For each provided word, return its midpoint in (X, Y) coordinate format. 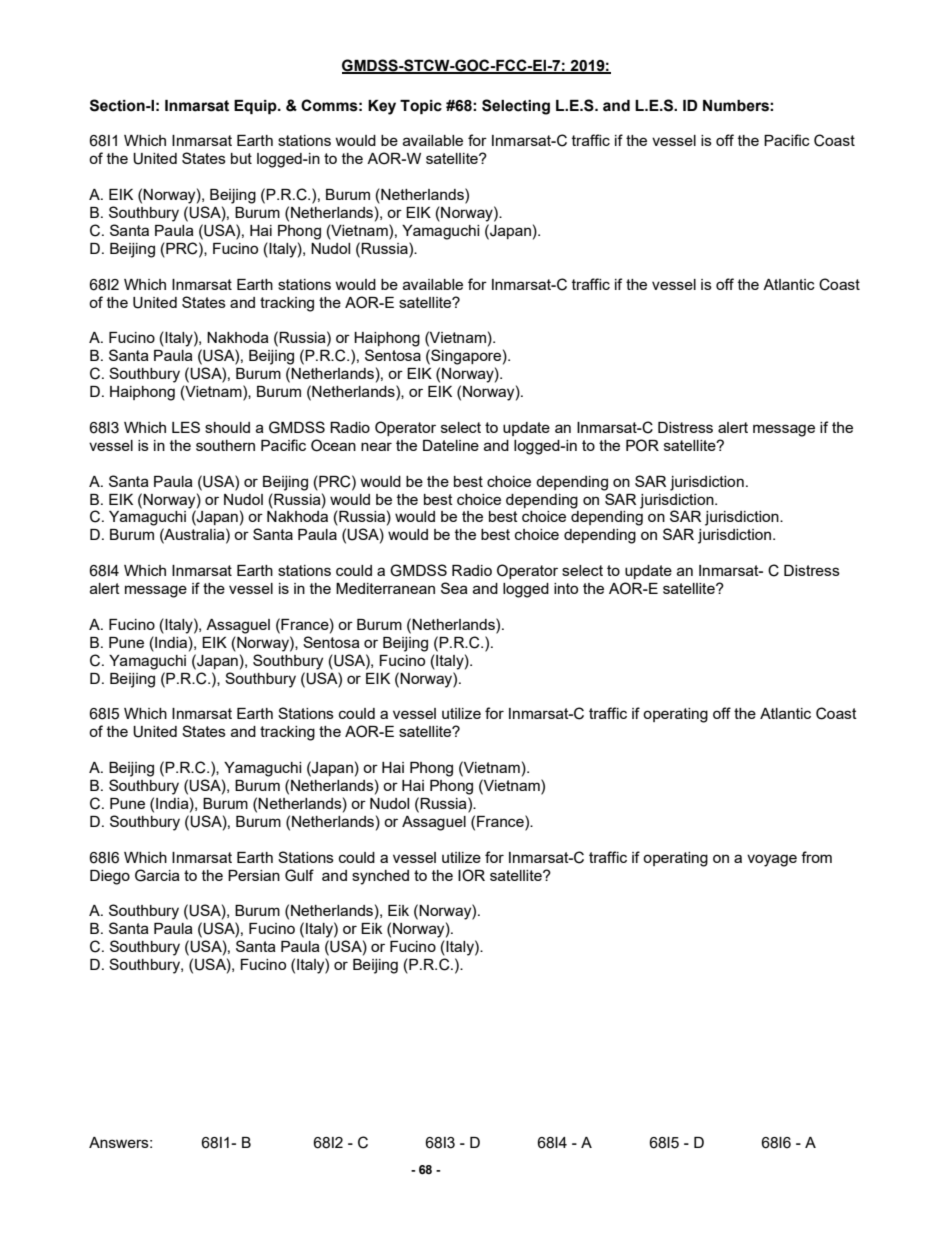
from (816, 857)
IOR (471, 875)
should (227, 427)
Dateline (451, 445)
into (566, 588)
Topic (421, 107)
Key (382, 107)
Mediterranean (385, 588)
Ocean (333, 445)
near (376, 446)
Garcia (157, 875)
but (241, 158)
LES (186, 427)
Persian (254, 875)
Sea (454, 588)
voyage (772, 860)
